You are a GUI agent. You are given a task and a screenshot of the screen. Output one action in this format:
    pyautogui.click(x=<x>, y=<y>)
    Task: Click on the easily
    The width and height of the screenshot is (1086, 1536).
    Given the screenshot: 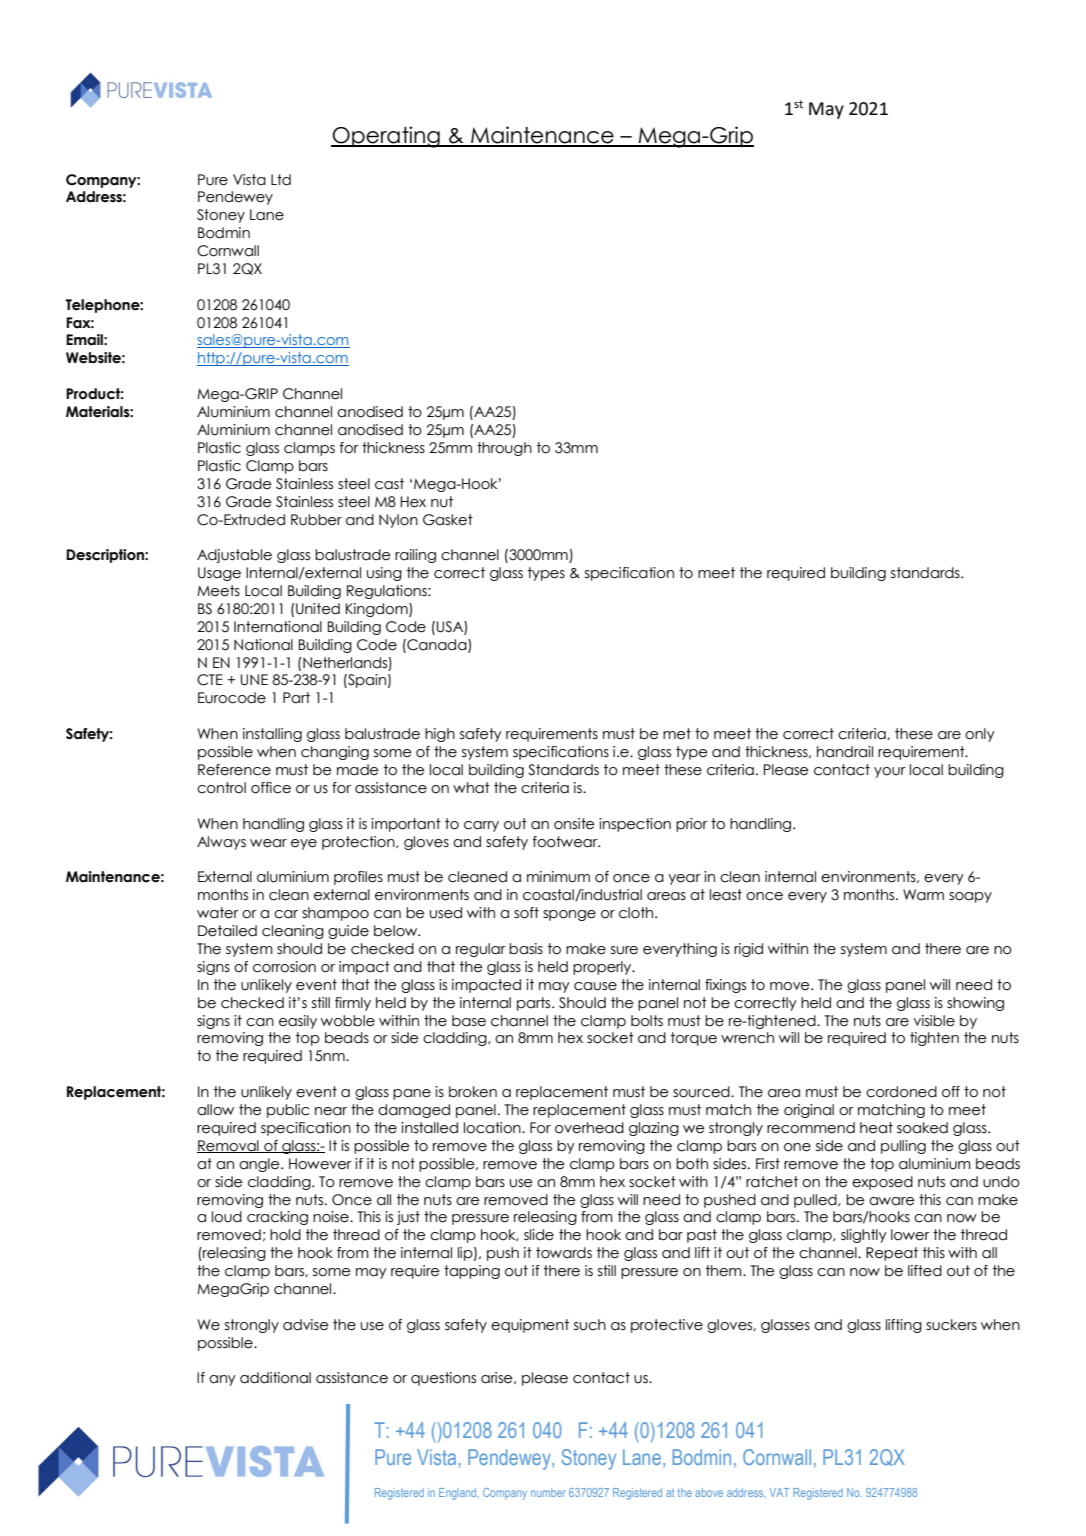 What is the action you would take?
    pyautogui.click(x=298, y=1022)
